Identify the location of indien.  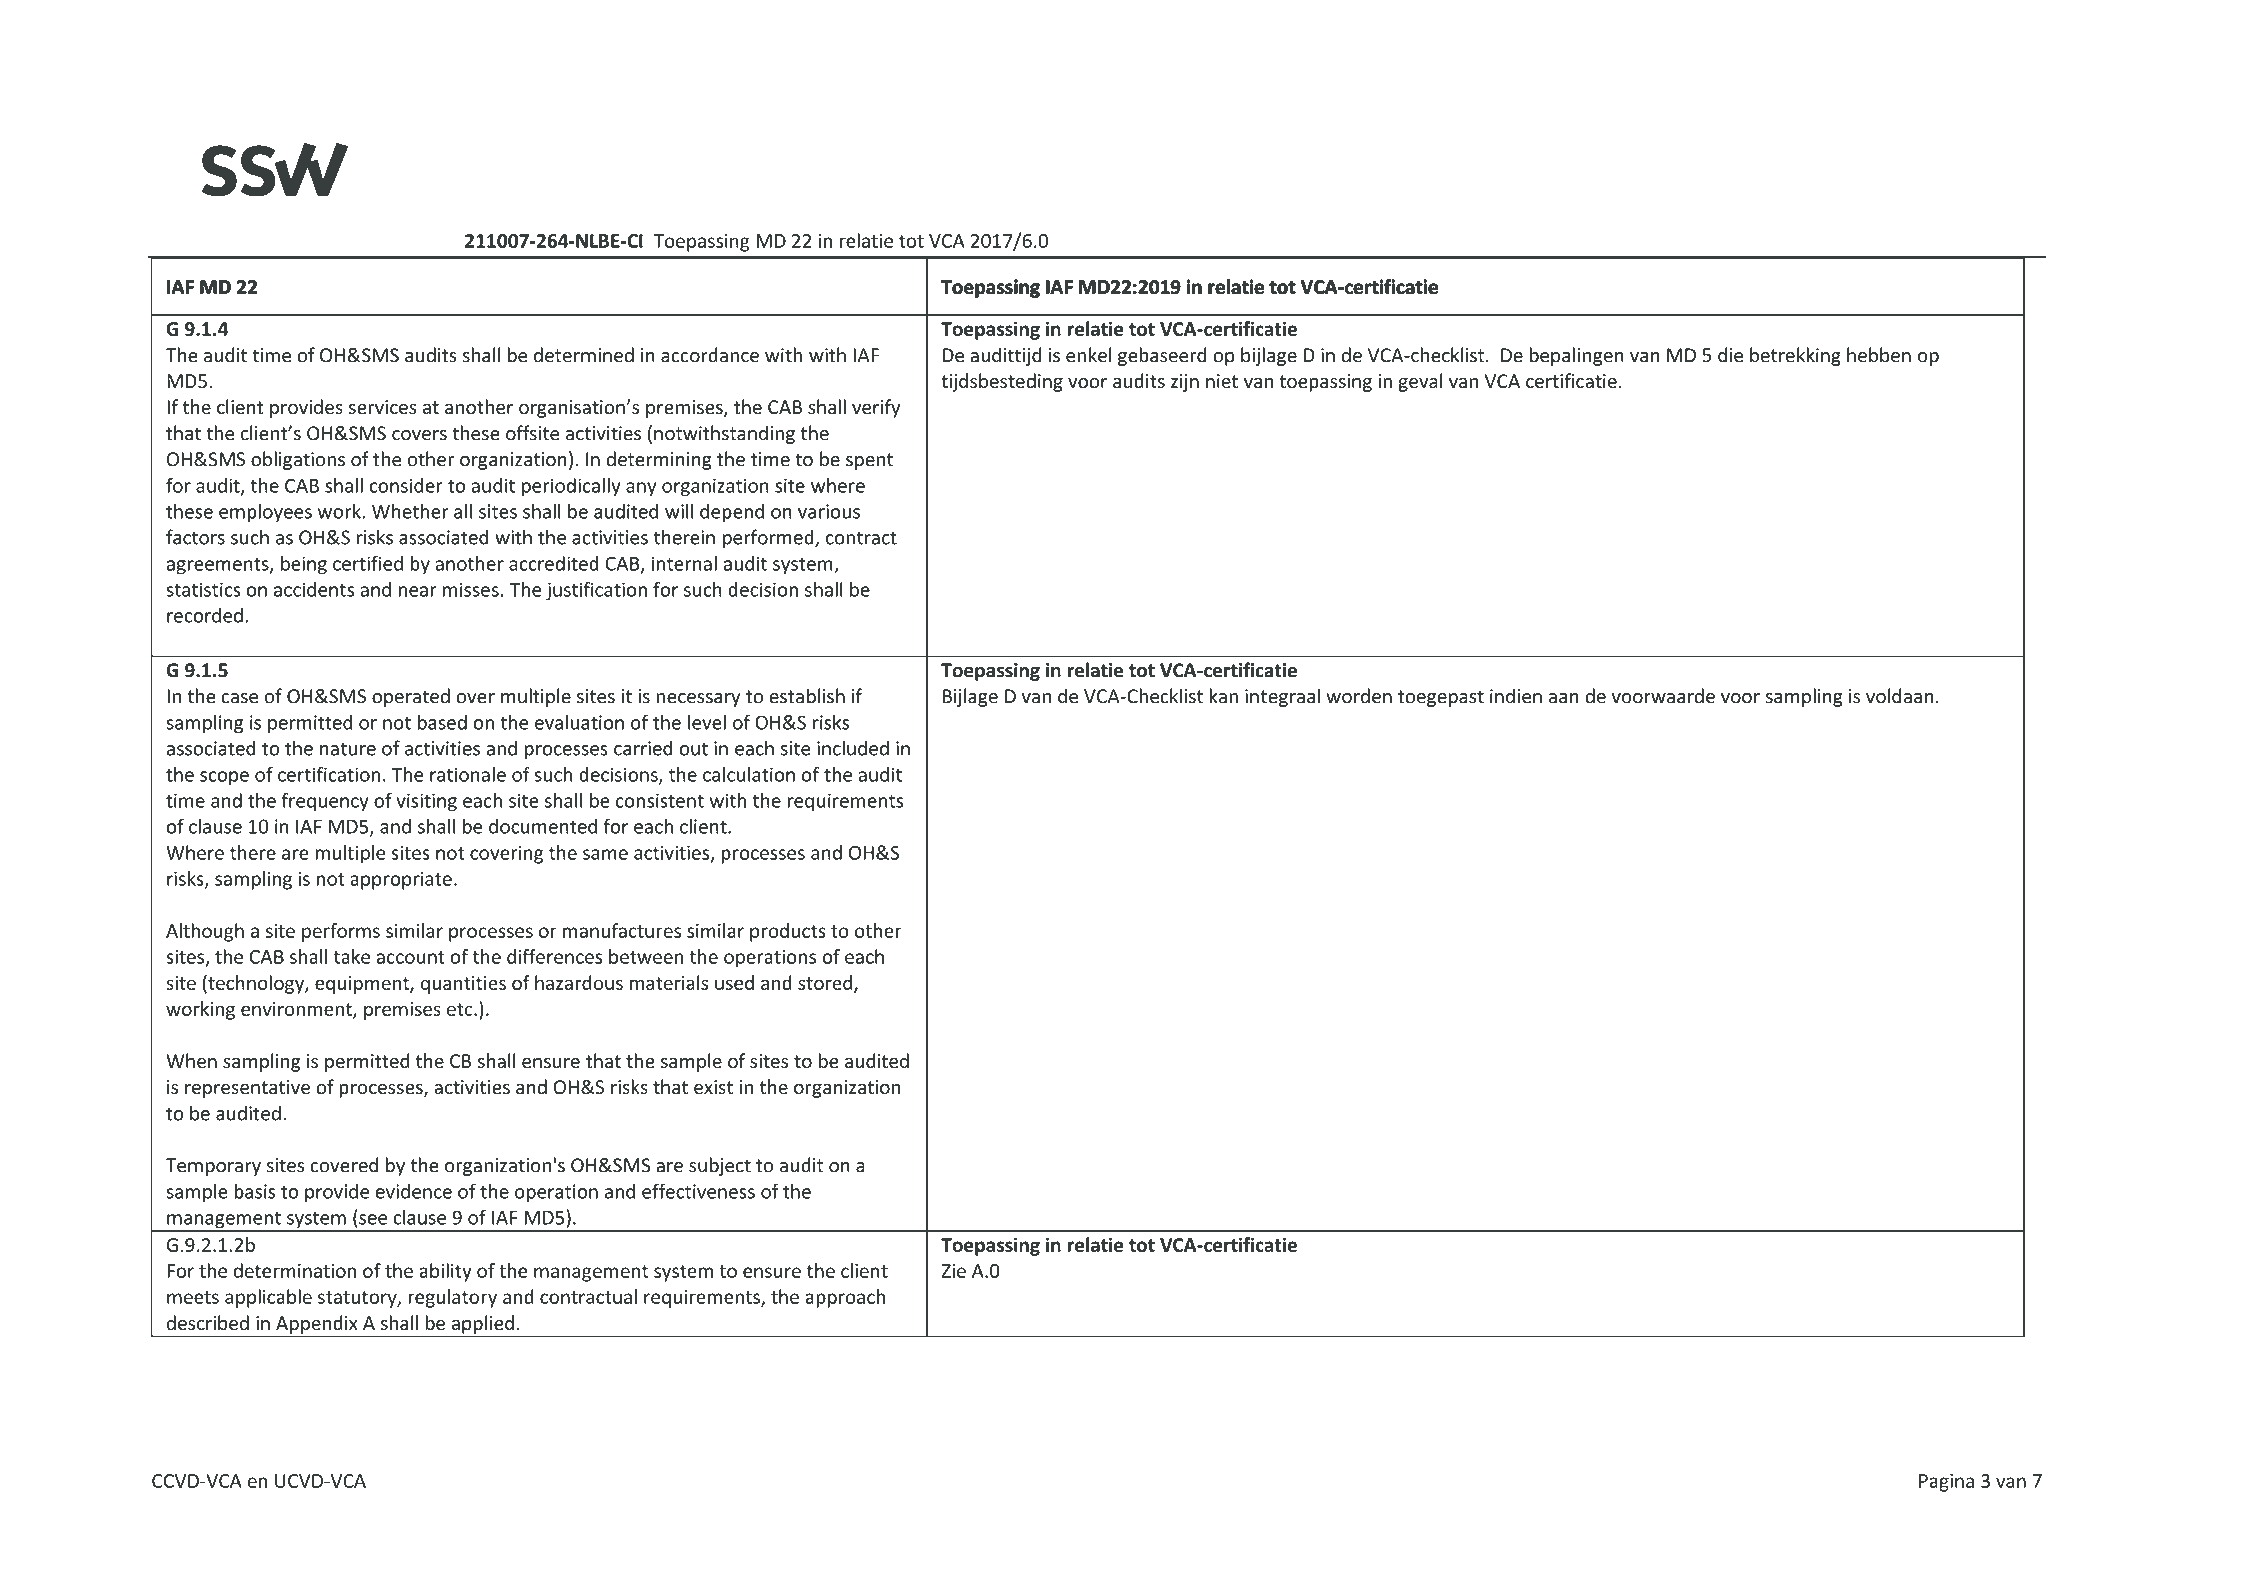
(1516, 696).
